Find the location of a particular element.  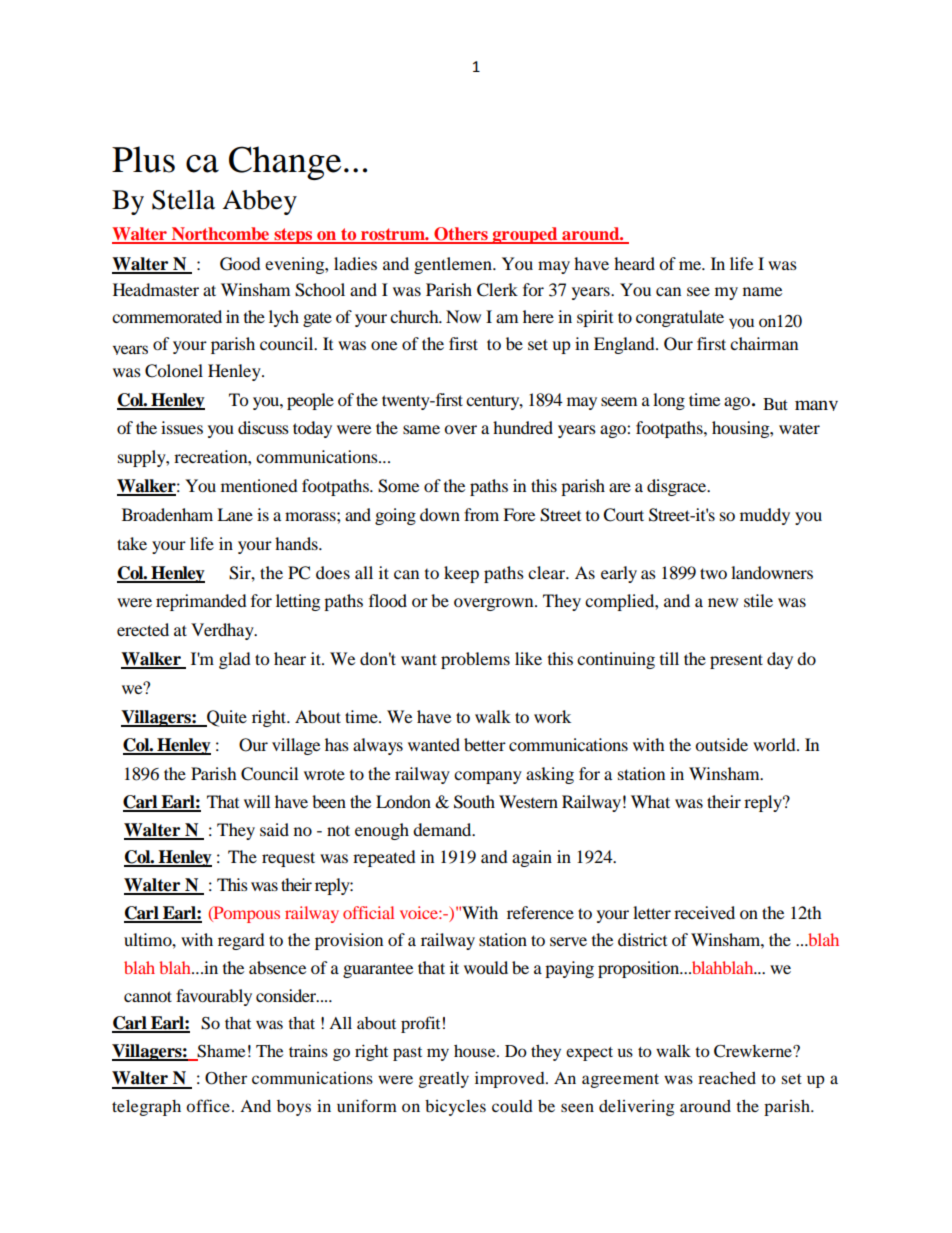

name is located at coordinates (762, 291).
